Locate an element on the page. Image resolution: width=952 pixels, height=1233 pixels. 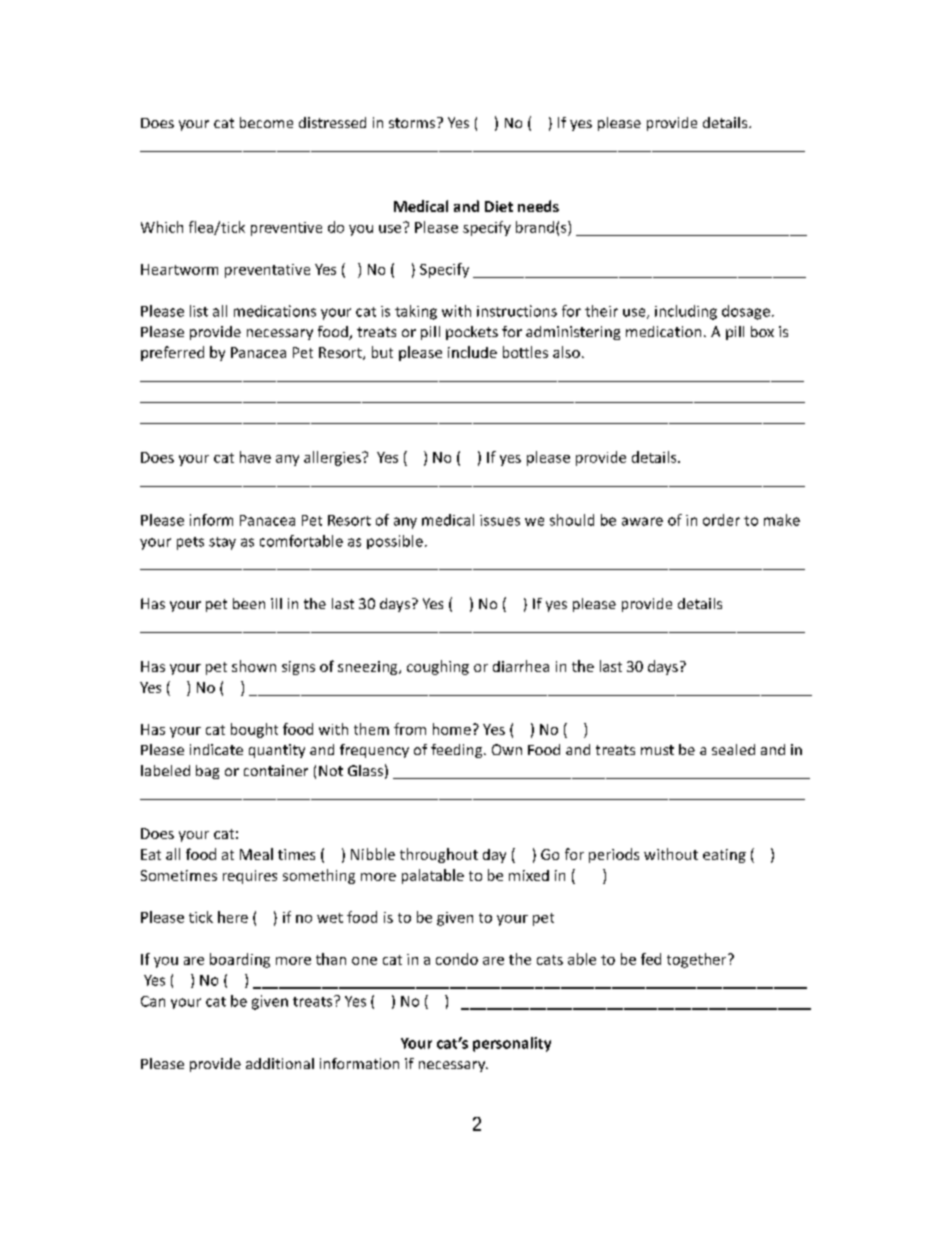
additional is located at coordinates (280, 1063).
